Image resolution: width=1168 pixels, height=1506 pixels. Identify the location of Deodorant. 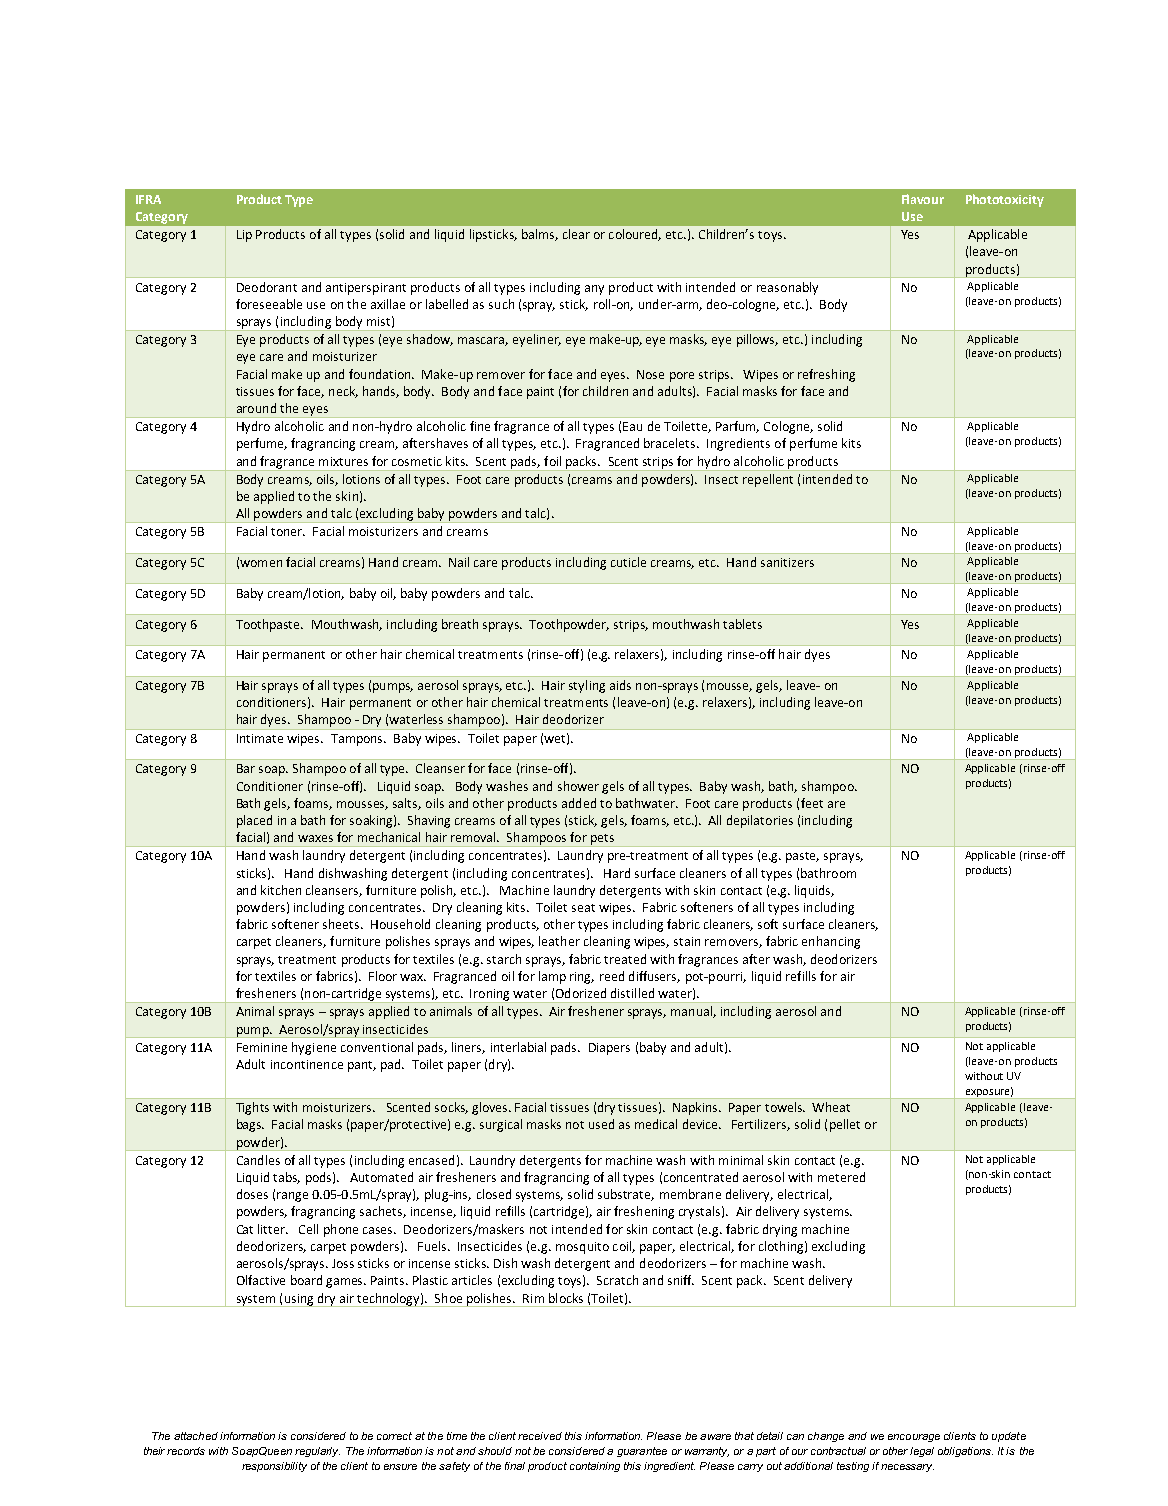
(267, 287).
